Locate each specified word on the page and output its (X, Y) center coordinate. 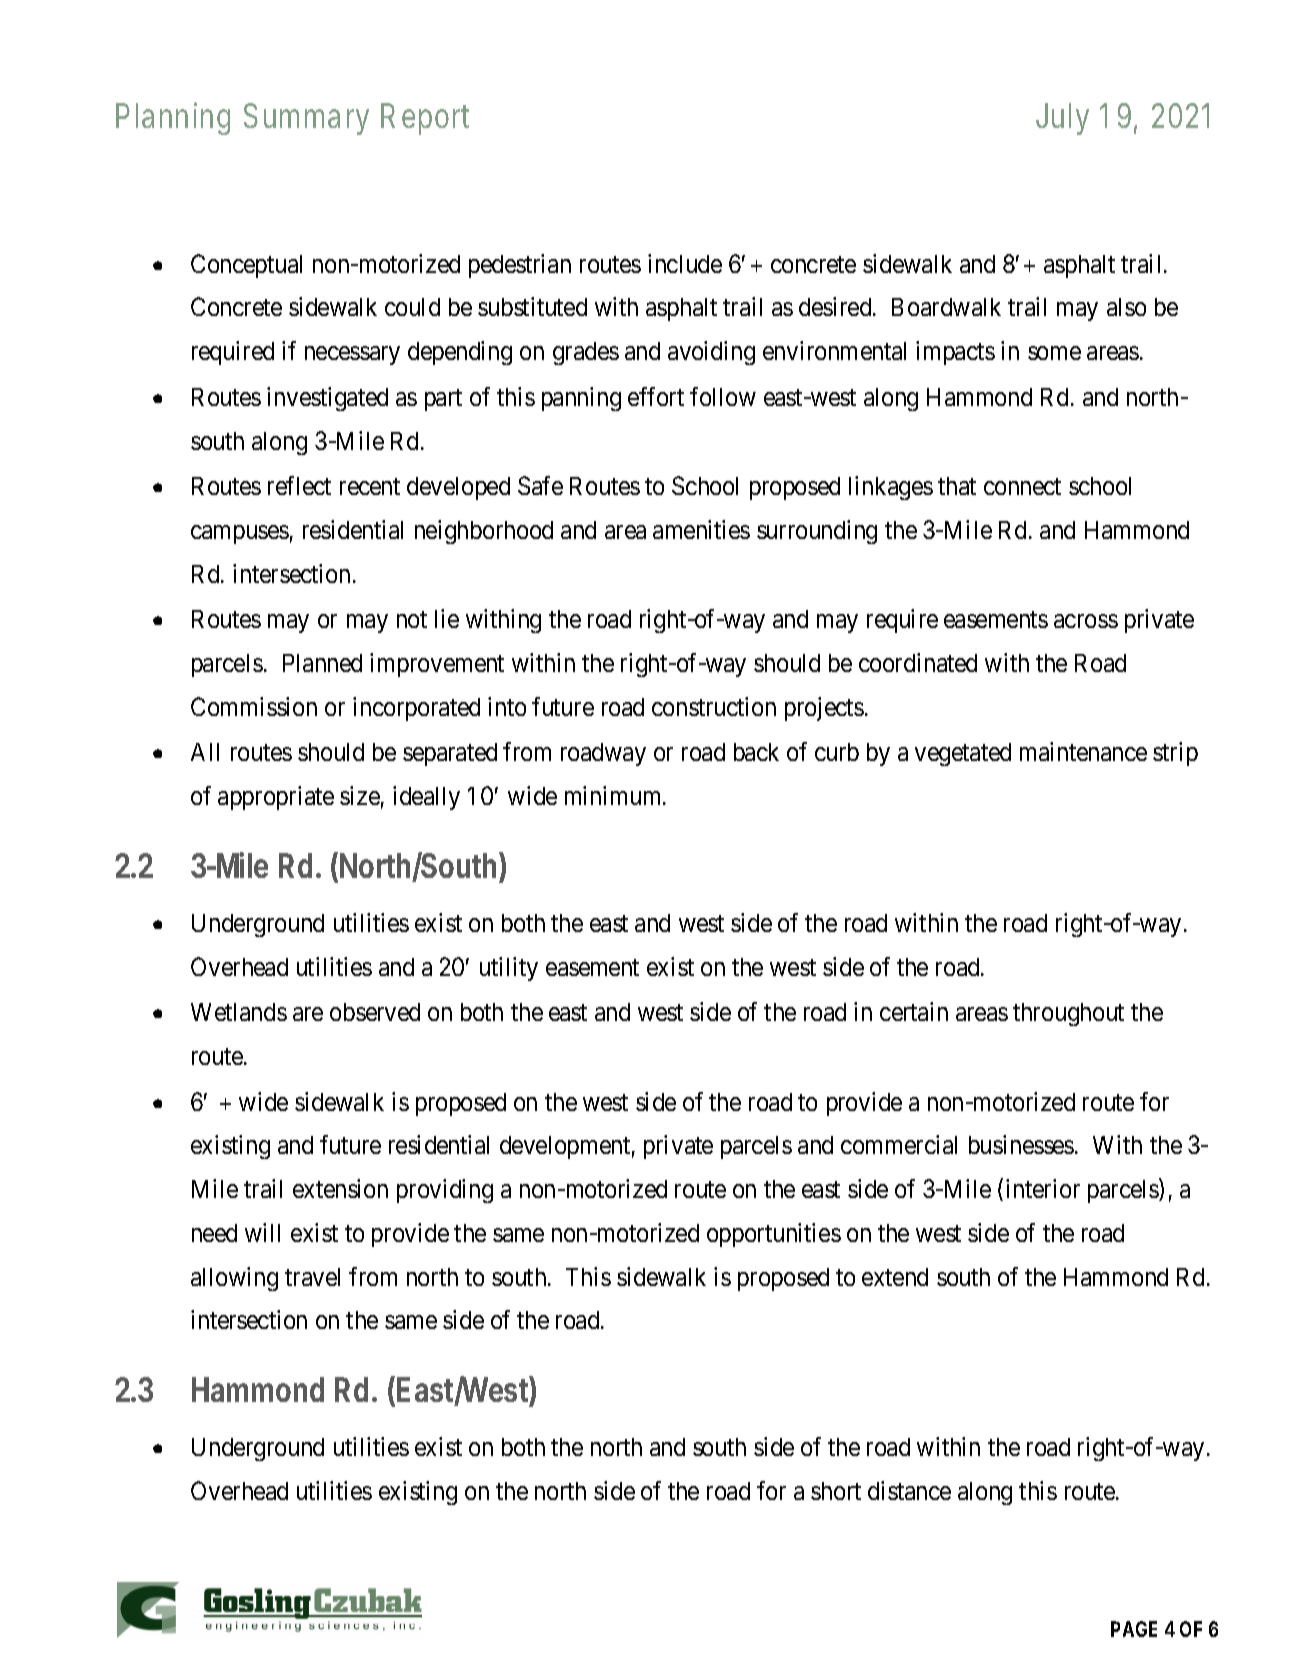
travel (312, 1277)
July (1062, 119)
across (1086, 621)
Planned (322, 663)
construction (714, 706)
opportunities (774, 1235)
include (685, 263)
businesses (1021, 1144)
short (836, 1491)
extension (340, 1188)
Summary (306, 119)
